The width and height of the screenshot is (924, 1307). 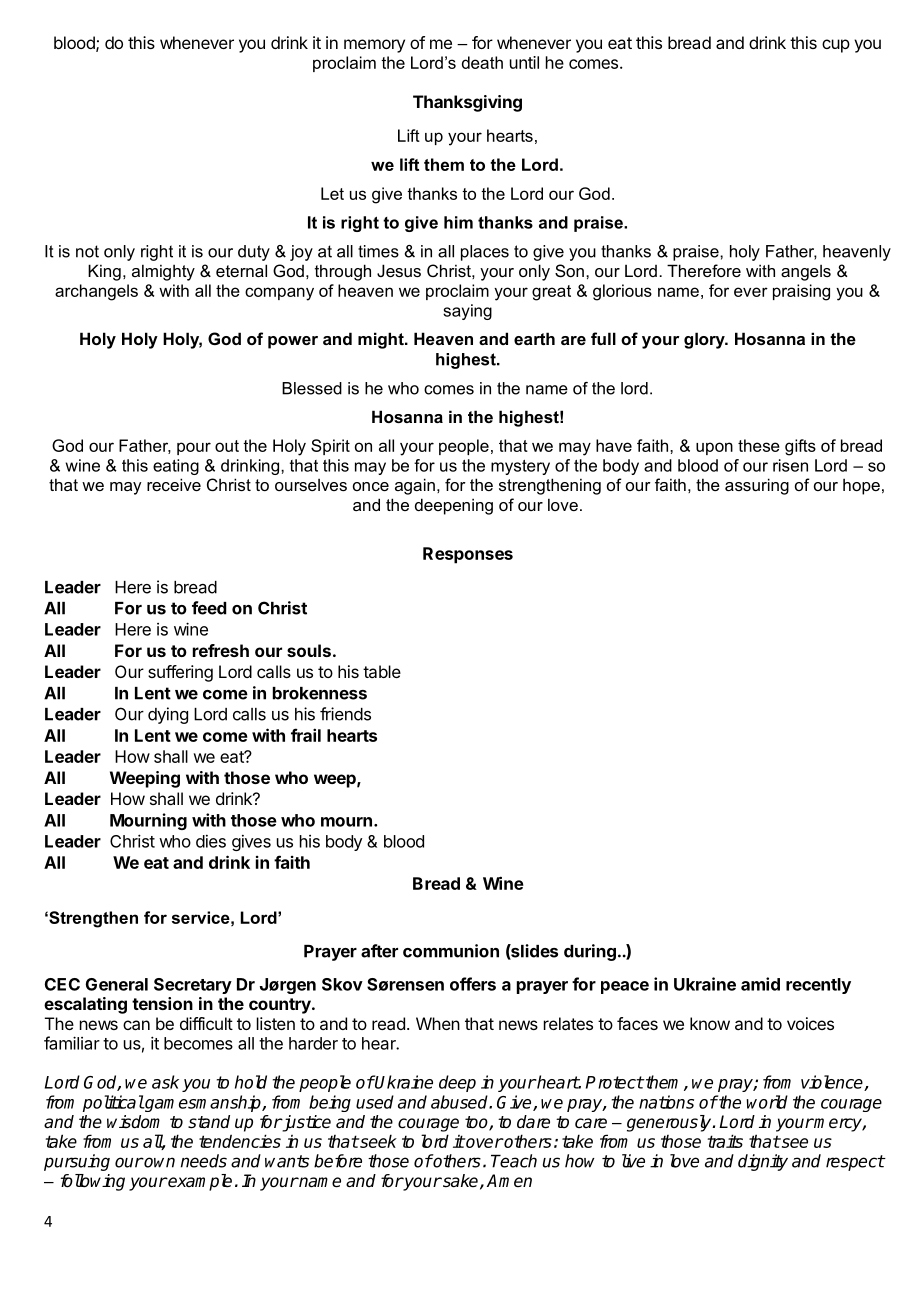 What do you see at coordinates (374, 46) in the screenshot?
I see `memory` at bounding box center [374, 46].
